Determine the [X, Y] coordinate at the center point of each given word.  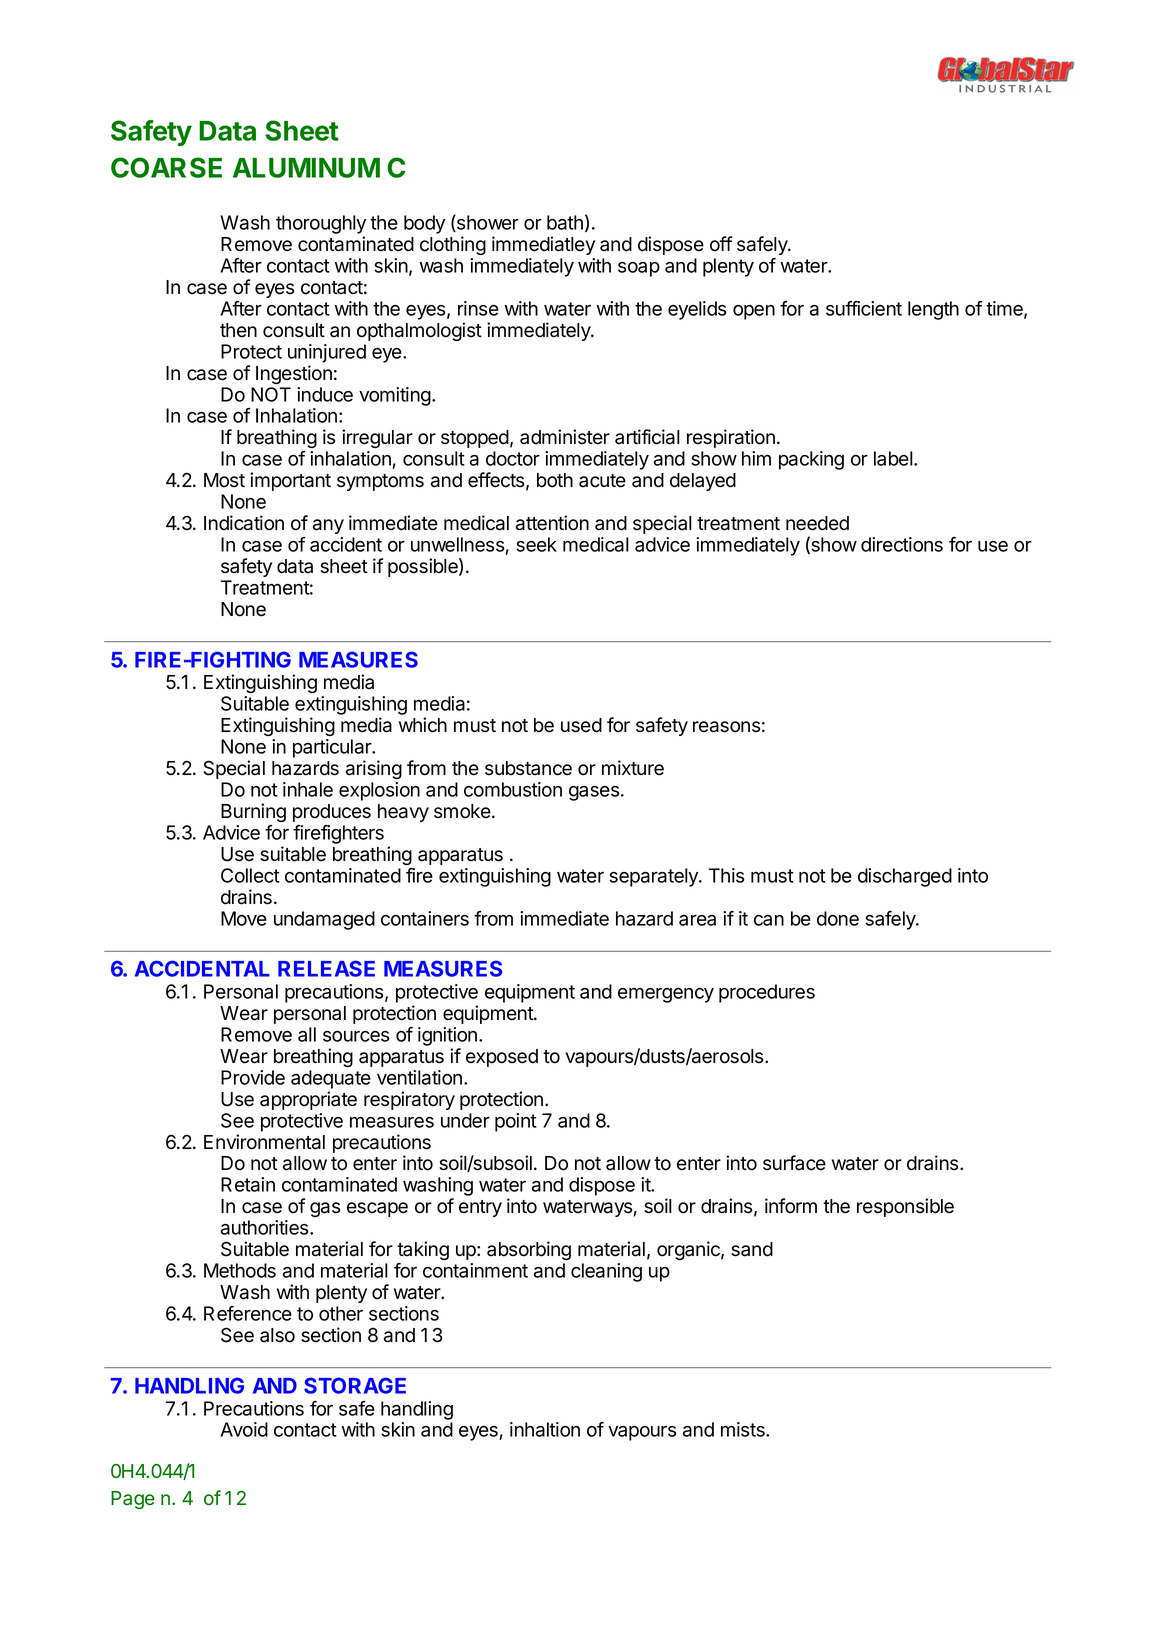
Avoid [244, 1429]
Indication [244, 523]
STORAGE [355, 1385]
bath [565, 222]
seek [536, 544]
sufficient [864, 308]
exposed [502, 1058]
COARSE [166, 167]
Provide [253, 1077]
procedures [767, 993]
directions [902, 544]
